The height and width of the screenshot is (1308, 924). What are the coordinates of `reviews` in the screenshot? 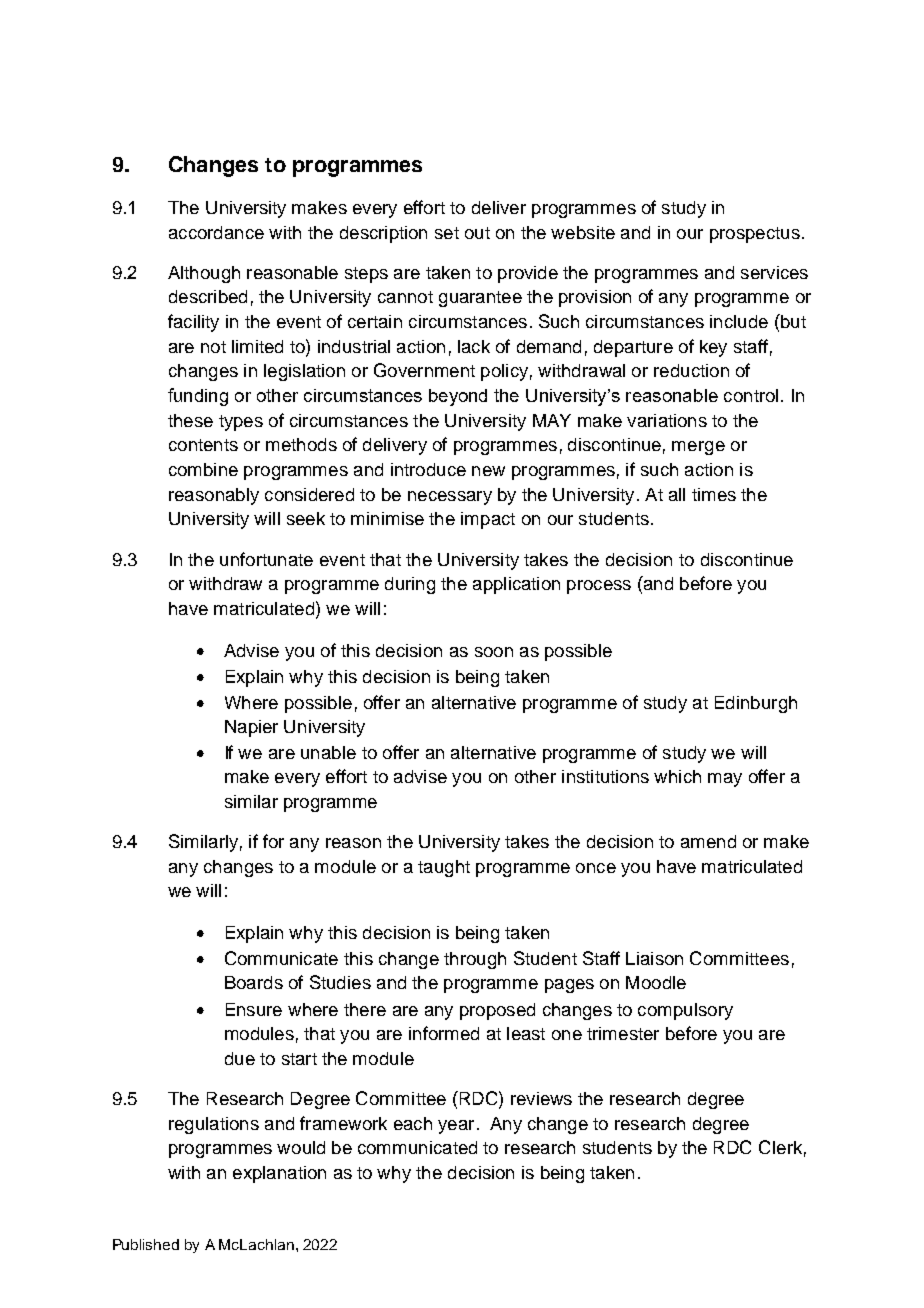 It's located at (541, 1098).
